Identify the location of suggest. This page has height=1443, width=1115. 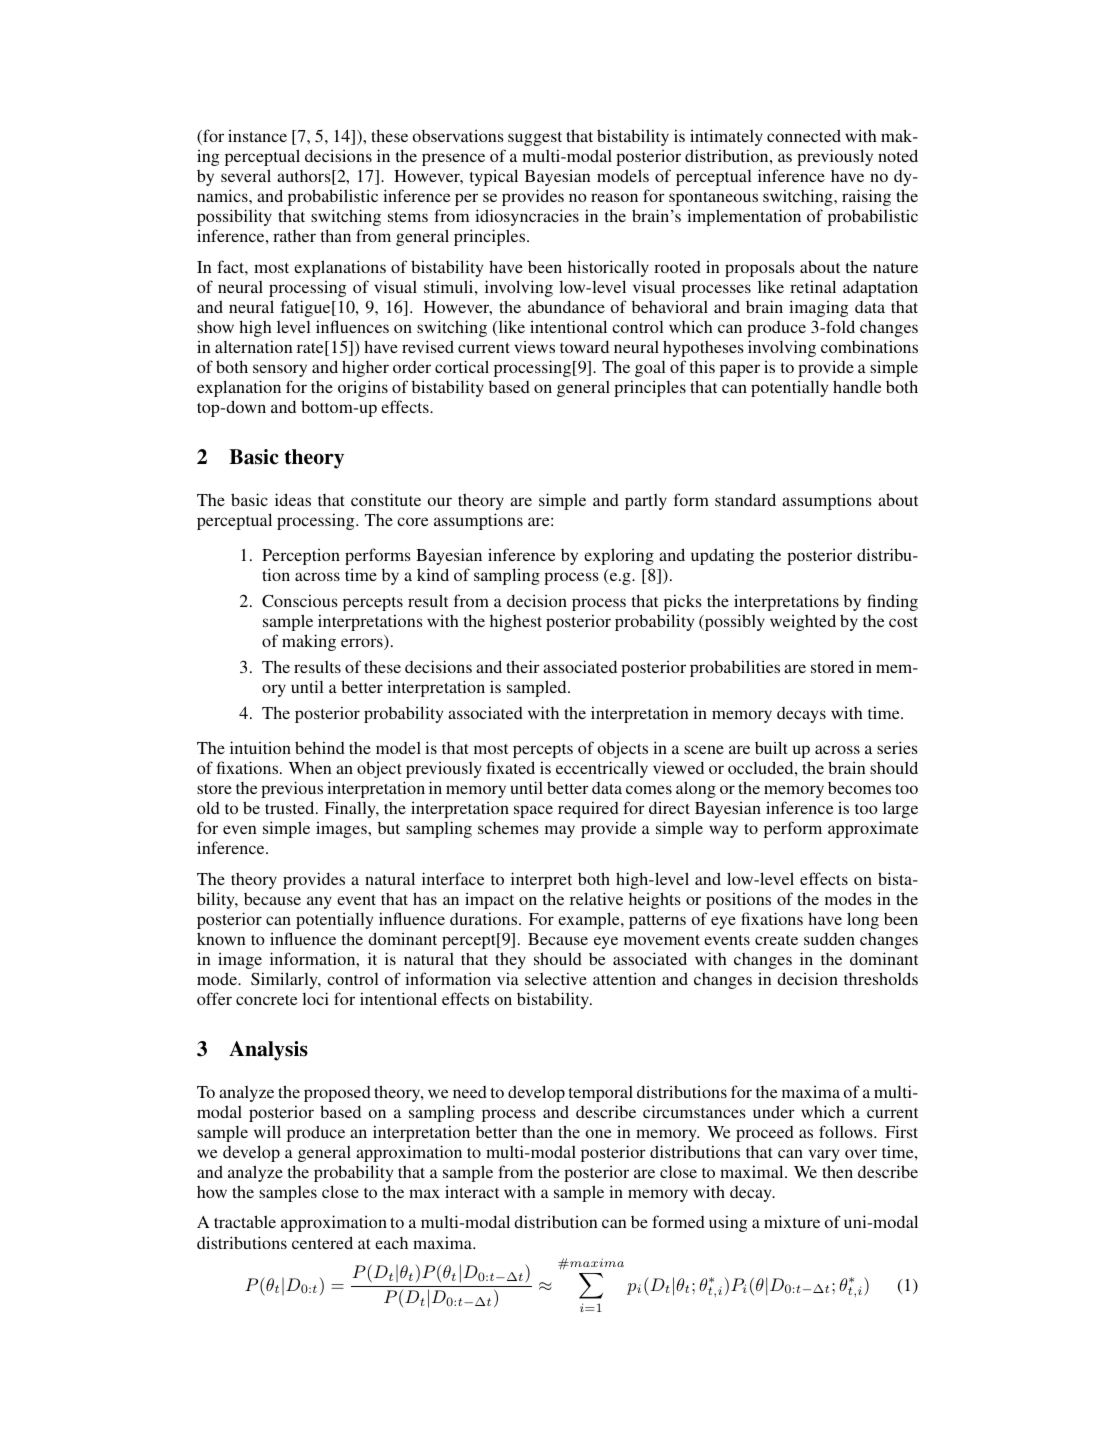
(535, 139).
